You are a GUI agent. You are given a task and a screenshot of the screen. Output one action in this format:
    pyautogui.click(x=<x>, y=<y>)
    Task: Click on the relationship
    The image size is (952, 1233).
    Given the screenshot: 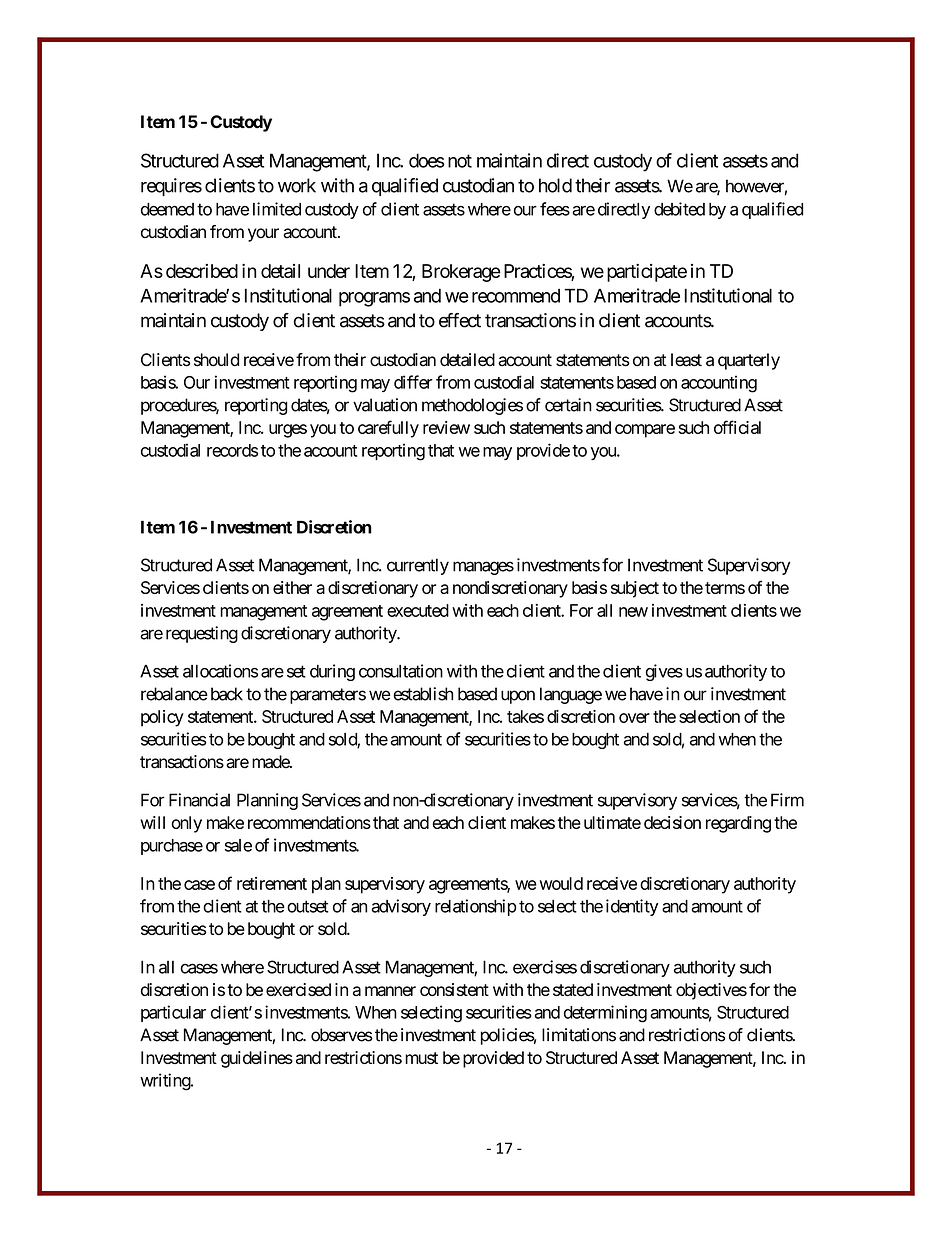 What is the action you would take?
    pyautogui.click(x=476, y=907)
